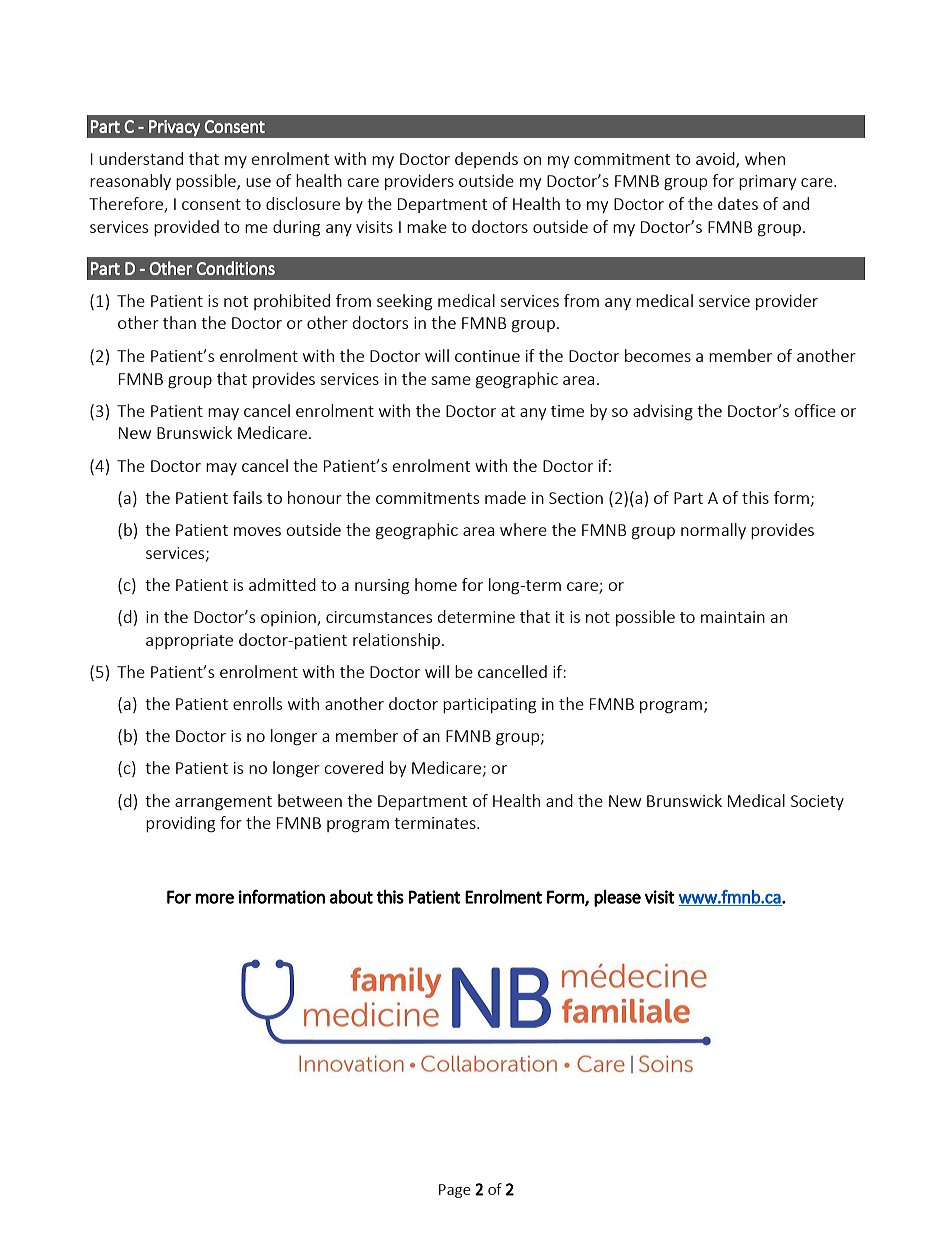  Describe the element at coordinates (351, 896) in the screenshot. I see `about` at that location.
